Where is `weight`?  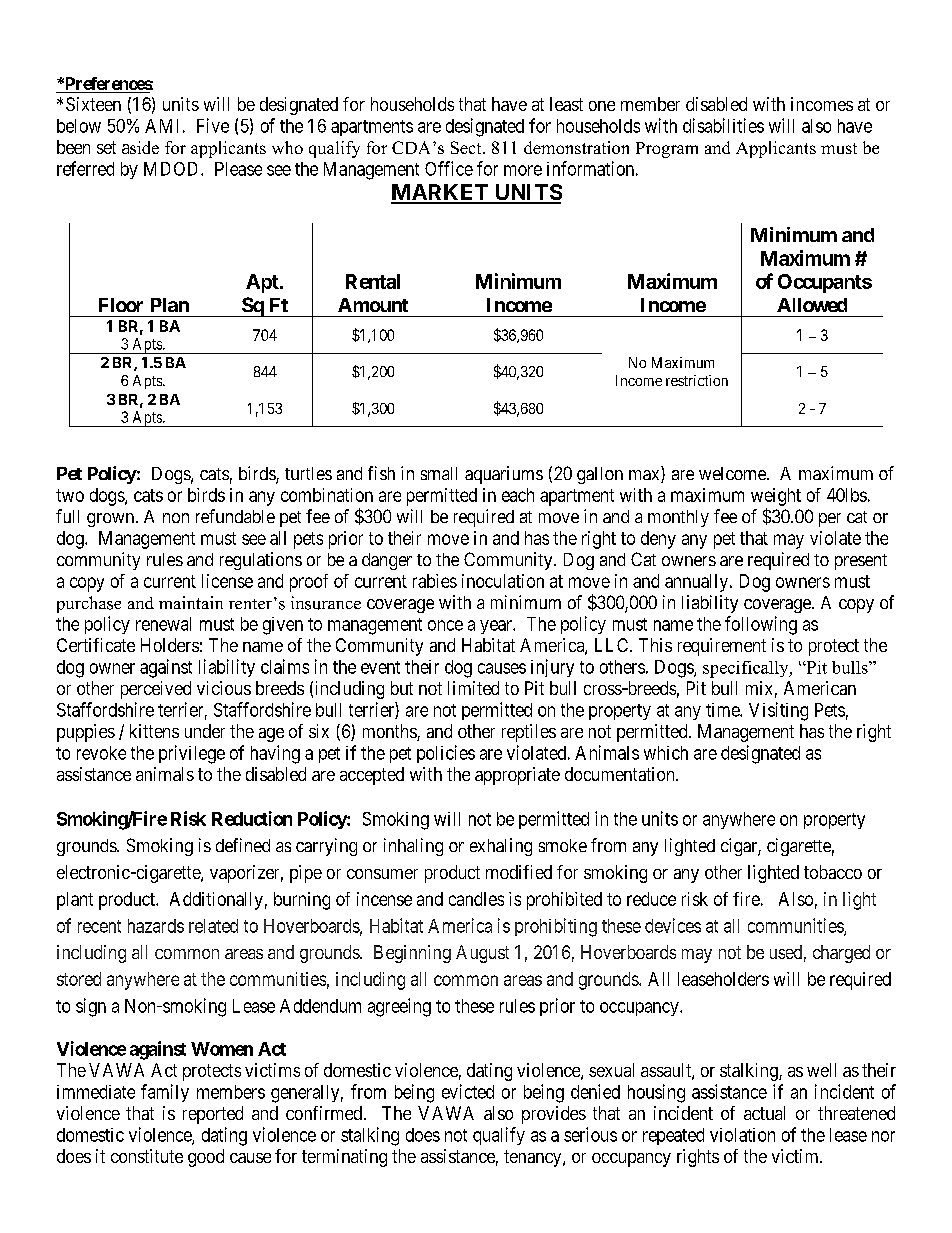
weight is located at coordinates (776, 497).
